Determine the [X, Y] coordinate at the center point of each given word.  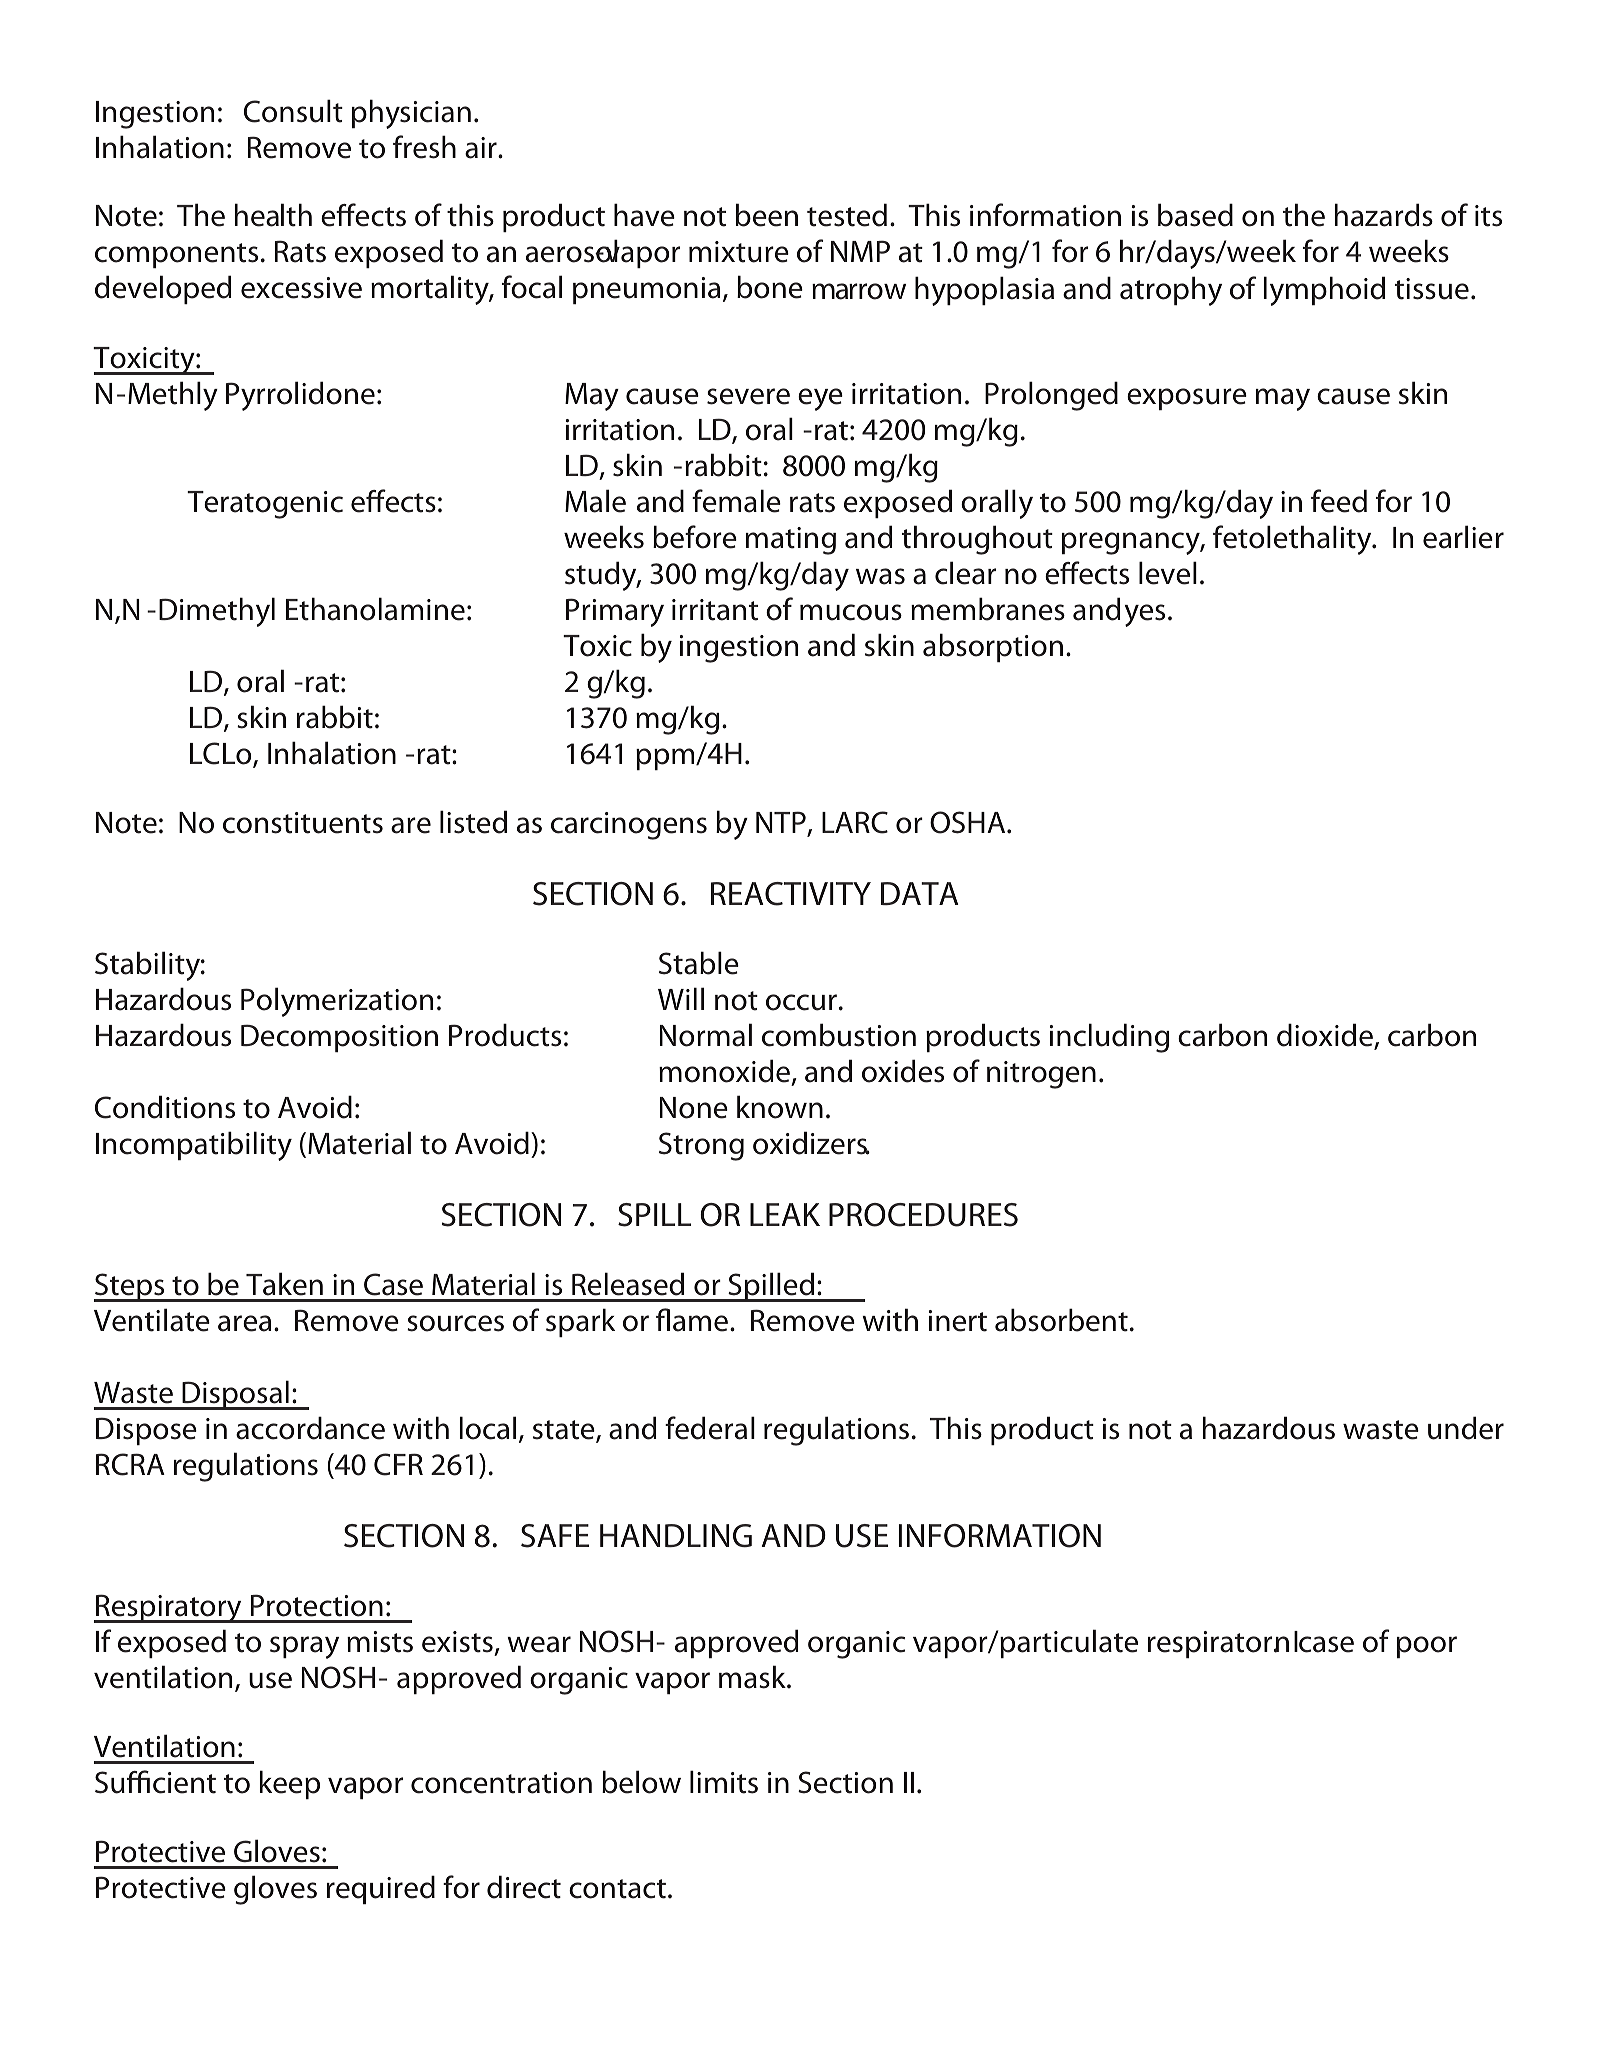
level [1168, 573]
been [767, 215]
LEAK [785, 1214]
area [244, 1323]
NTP [782, 823]
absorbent [1061, 1320]
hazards [1384, 215]
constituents [303, 823]
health [273, 215]
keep [290, 1784]
